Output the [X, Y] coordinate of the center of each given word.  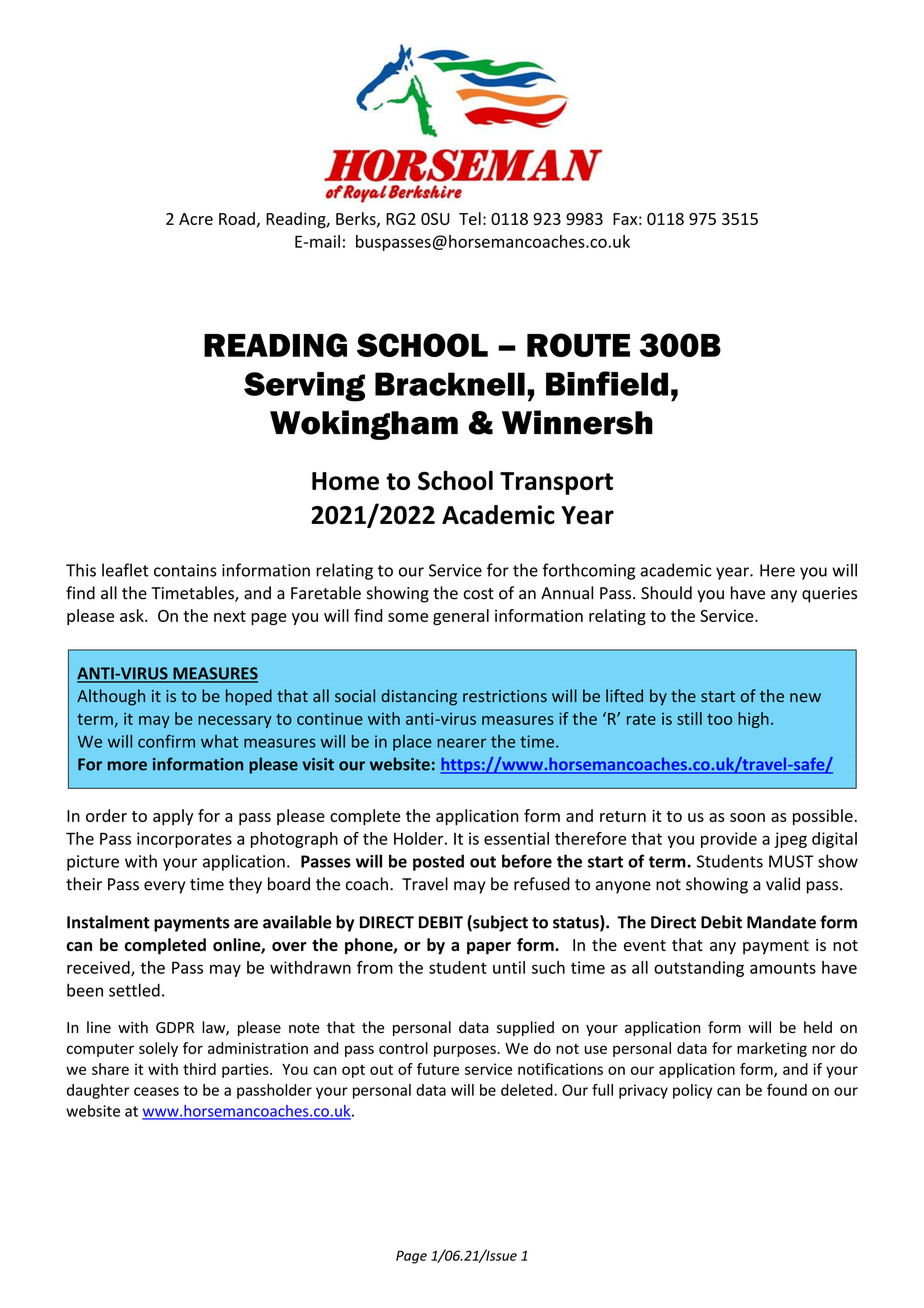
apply [173, 817]
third [199, 1069]
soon [747, 817]
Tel [470, 218]
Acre [196, 219]
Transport [556, 483]
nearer [461, 743]
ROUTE [578, 345]
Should [666, 593]
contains [185, 570]
